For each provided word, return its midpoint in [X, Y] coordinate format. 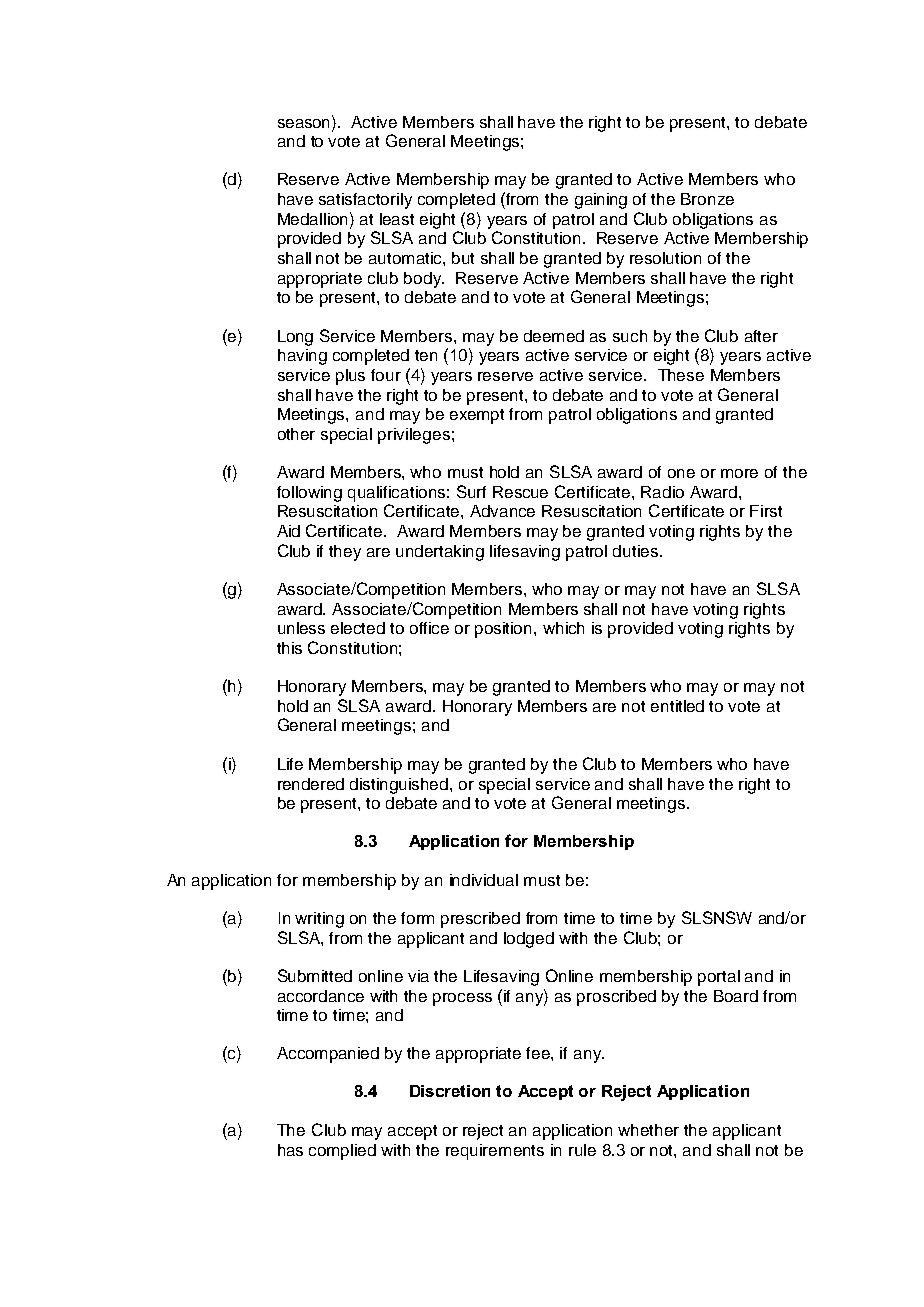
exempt [477, 416]
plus [350, 377]
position [505, 630]
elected [358, 628]
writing [319, 920]
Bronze [707, 199]
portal [719, 978]
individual [484, 880]
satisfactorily [365, 201]
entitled [677, 706]
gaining [601, 201]
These [681, 375]
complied [342, 1152]
